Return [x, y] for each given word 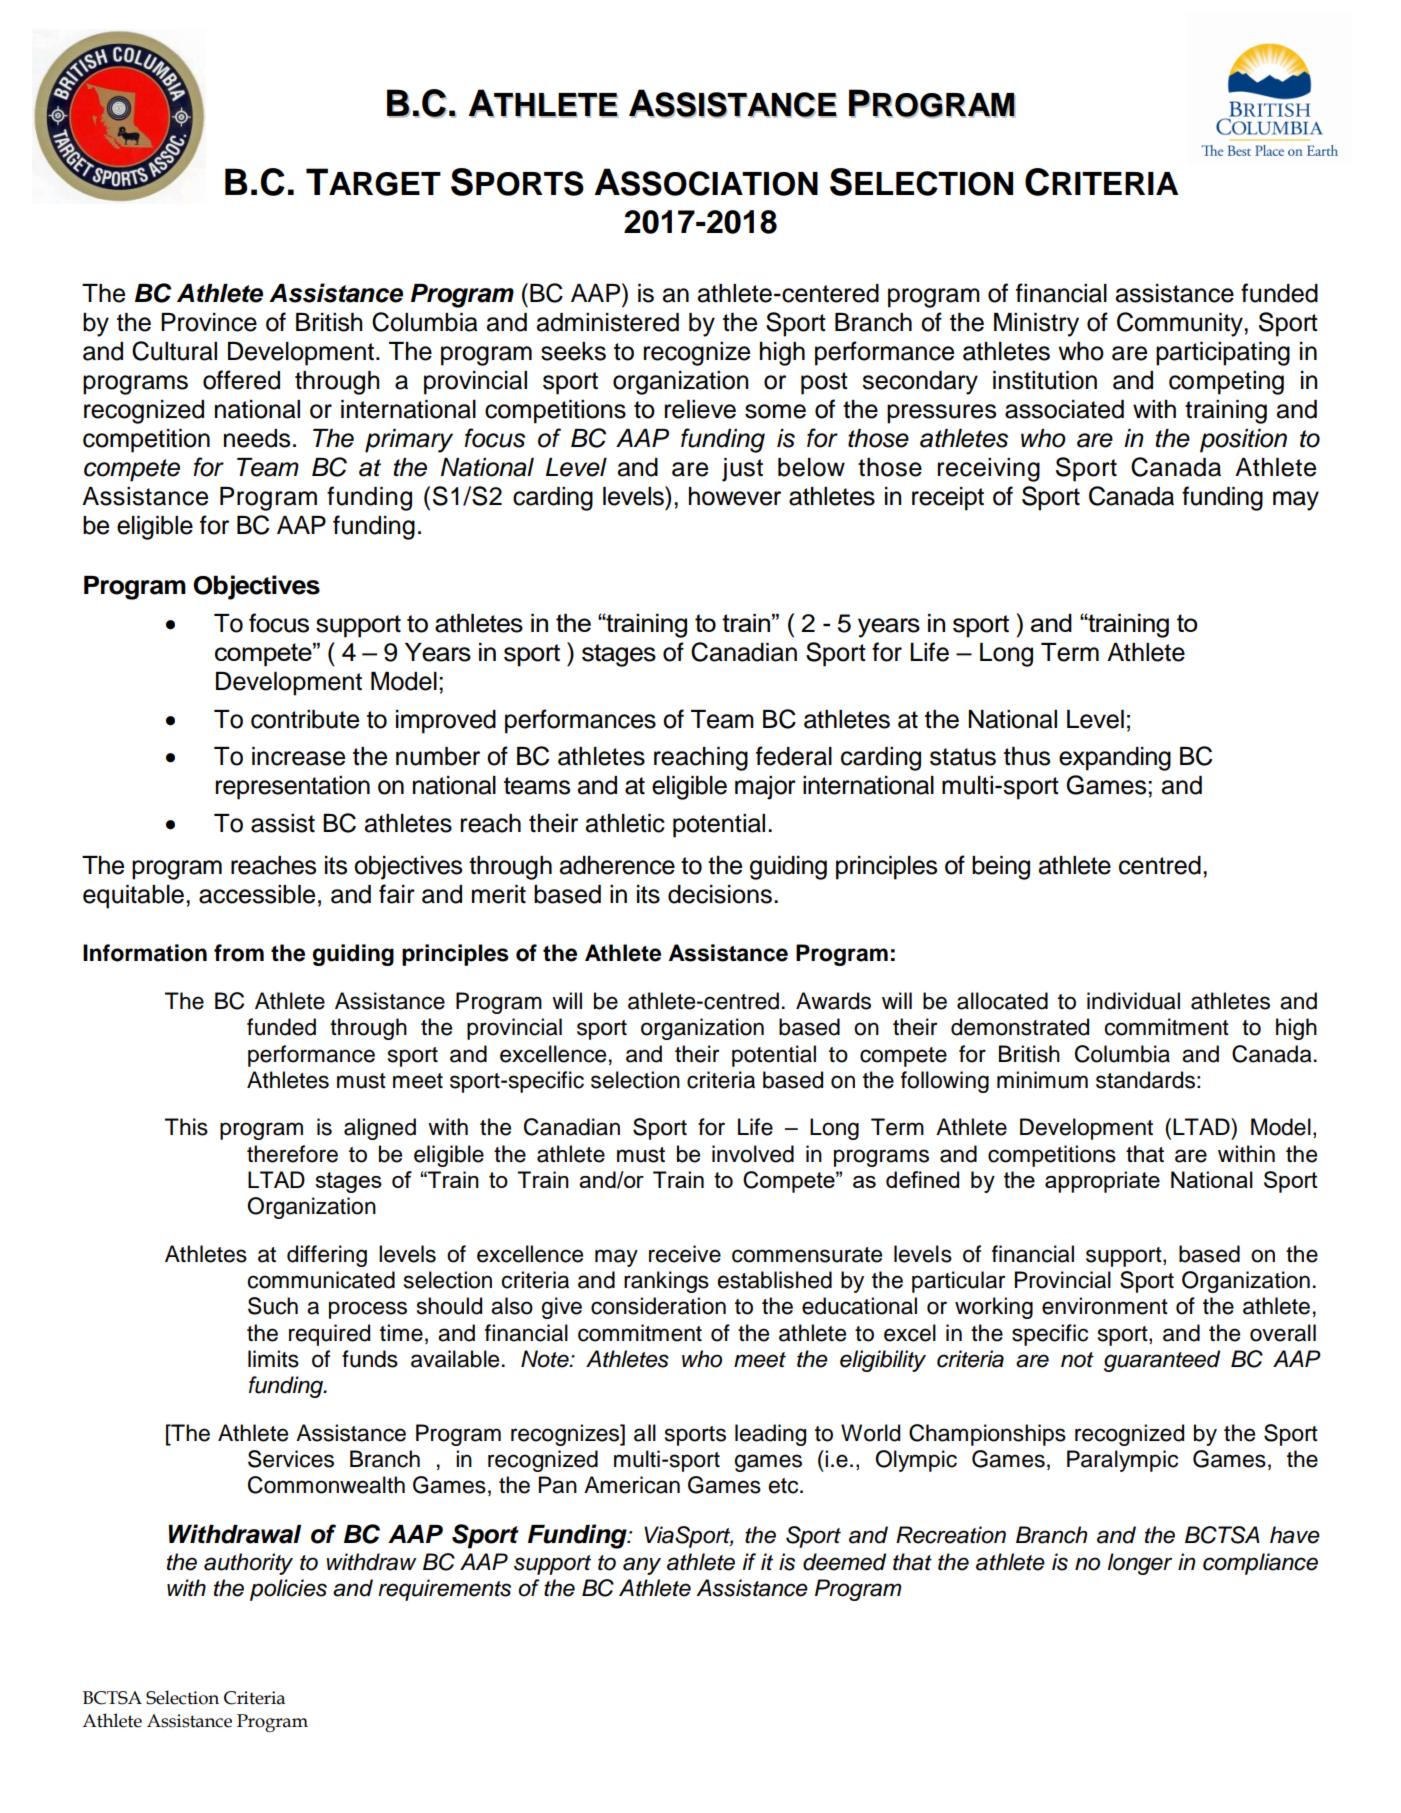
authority [248, 1564]
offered [241, 380]
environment [1105, 1306]
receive [685, 1254]
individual [1133, 1001]
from [239, 953]
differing [327, 1256]
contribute [305, 719]
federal [794, 756]
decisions [720, 894]
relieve [700, 409]
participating [1223, 354]
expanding [1115, 759]
